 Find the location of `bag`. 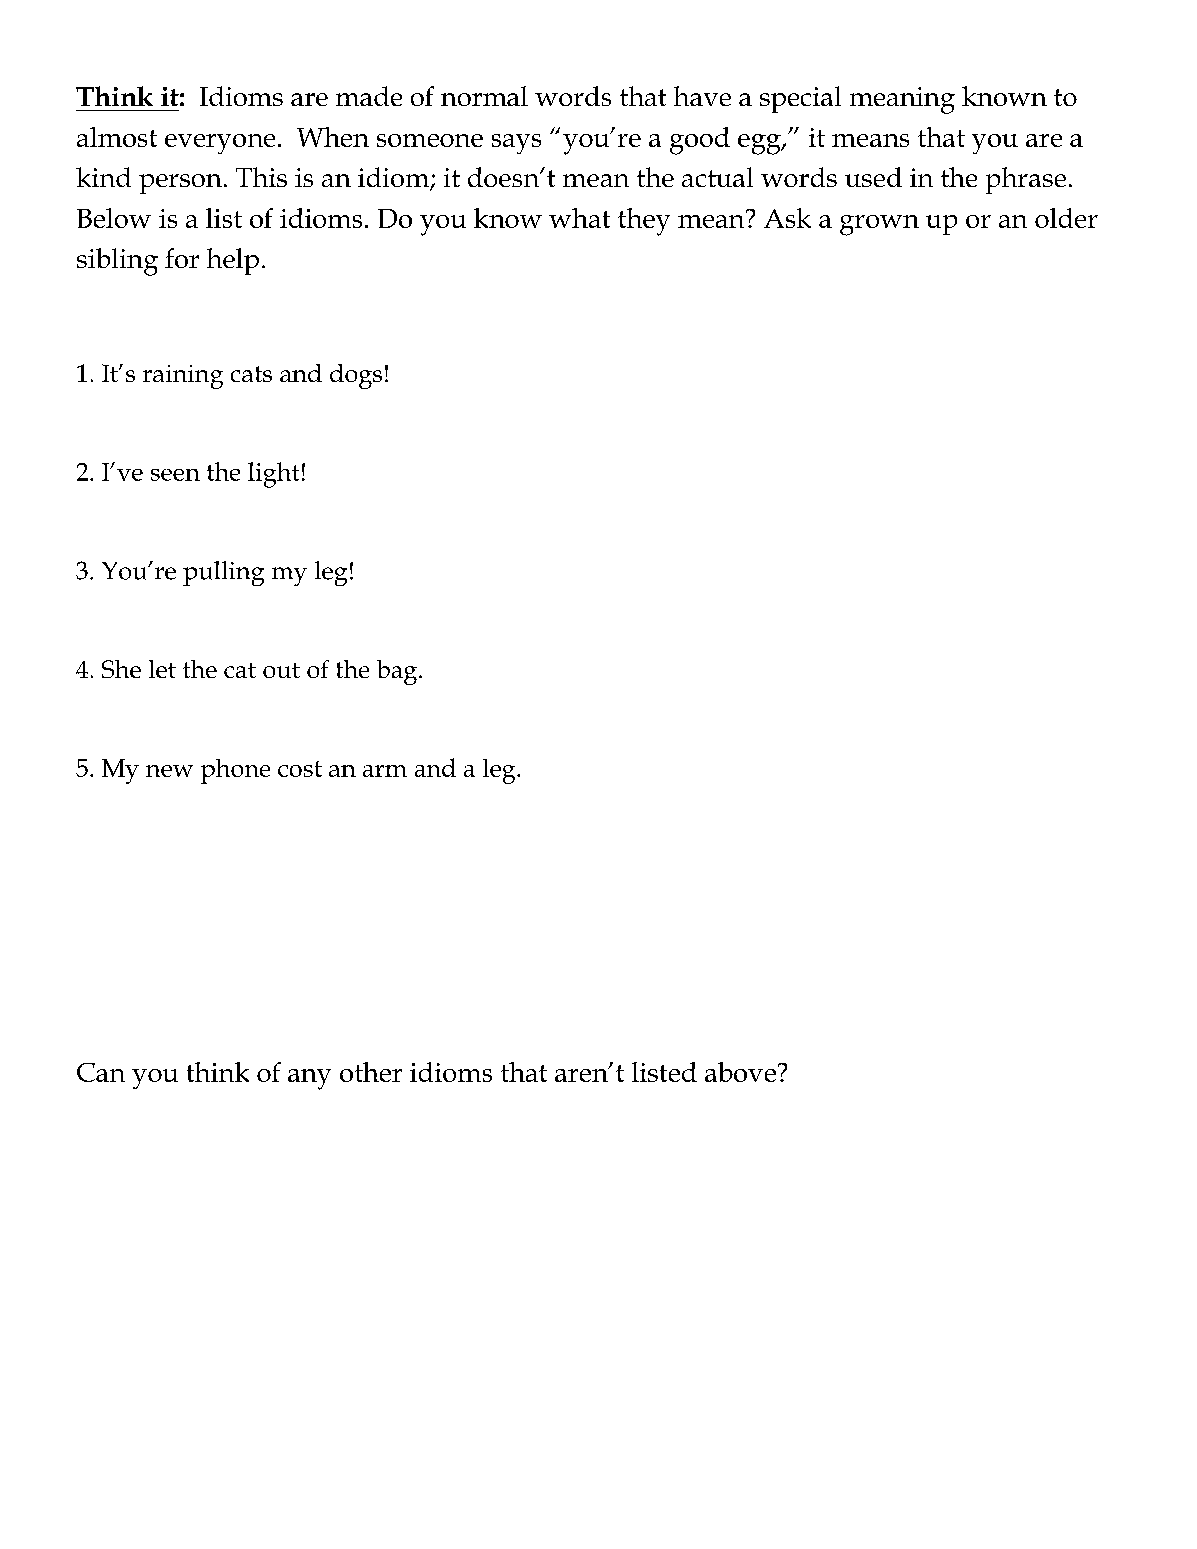

bag is located at coordinates (398, 672).
